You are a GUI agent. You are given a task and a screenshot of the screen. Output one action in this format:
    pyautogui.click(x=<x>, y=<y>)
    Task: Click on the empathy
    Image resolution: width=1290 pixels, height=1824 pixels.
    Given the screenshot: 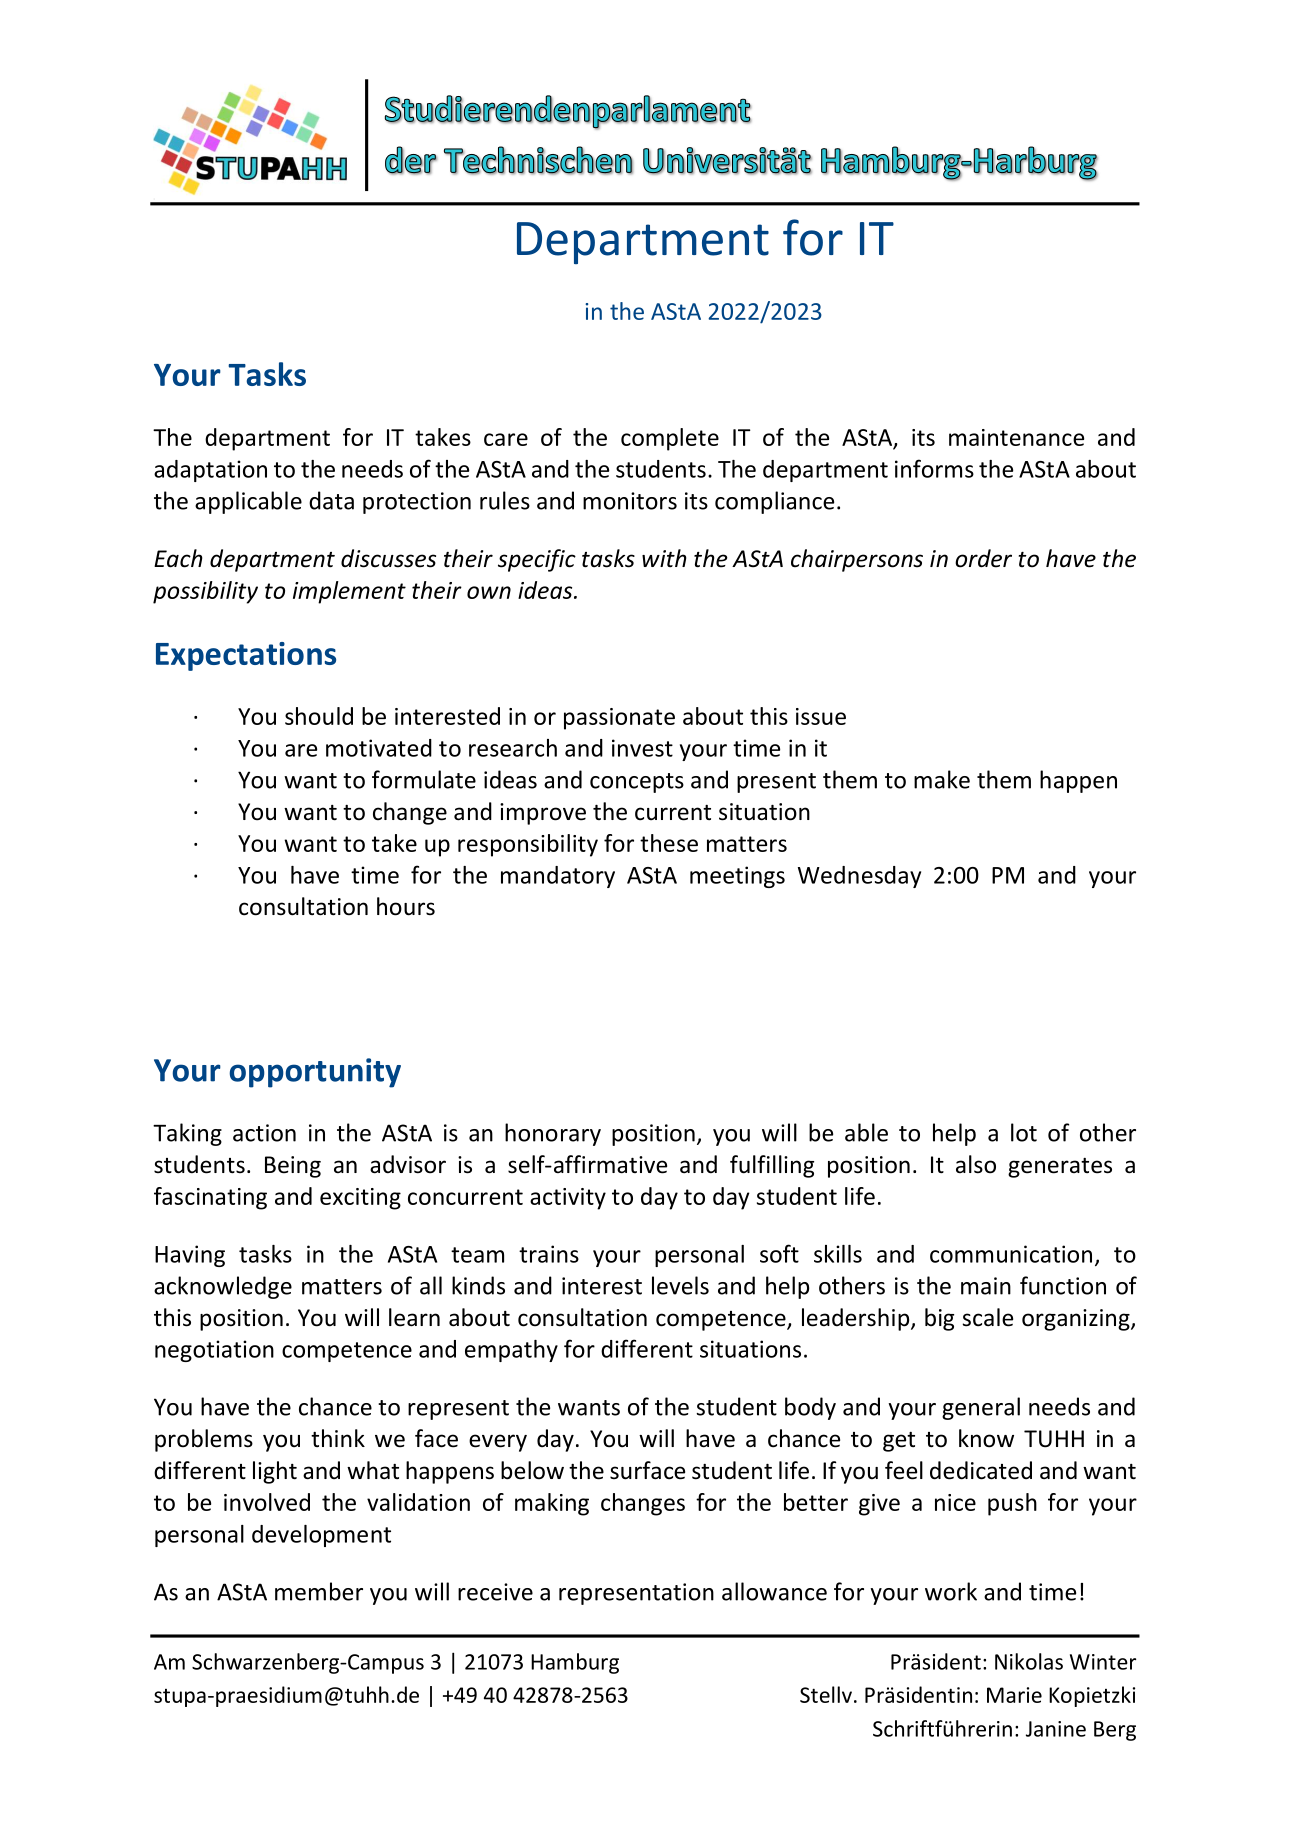 What is the action you would take?
    pyautogui.click(x=511, y=1351)
